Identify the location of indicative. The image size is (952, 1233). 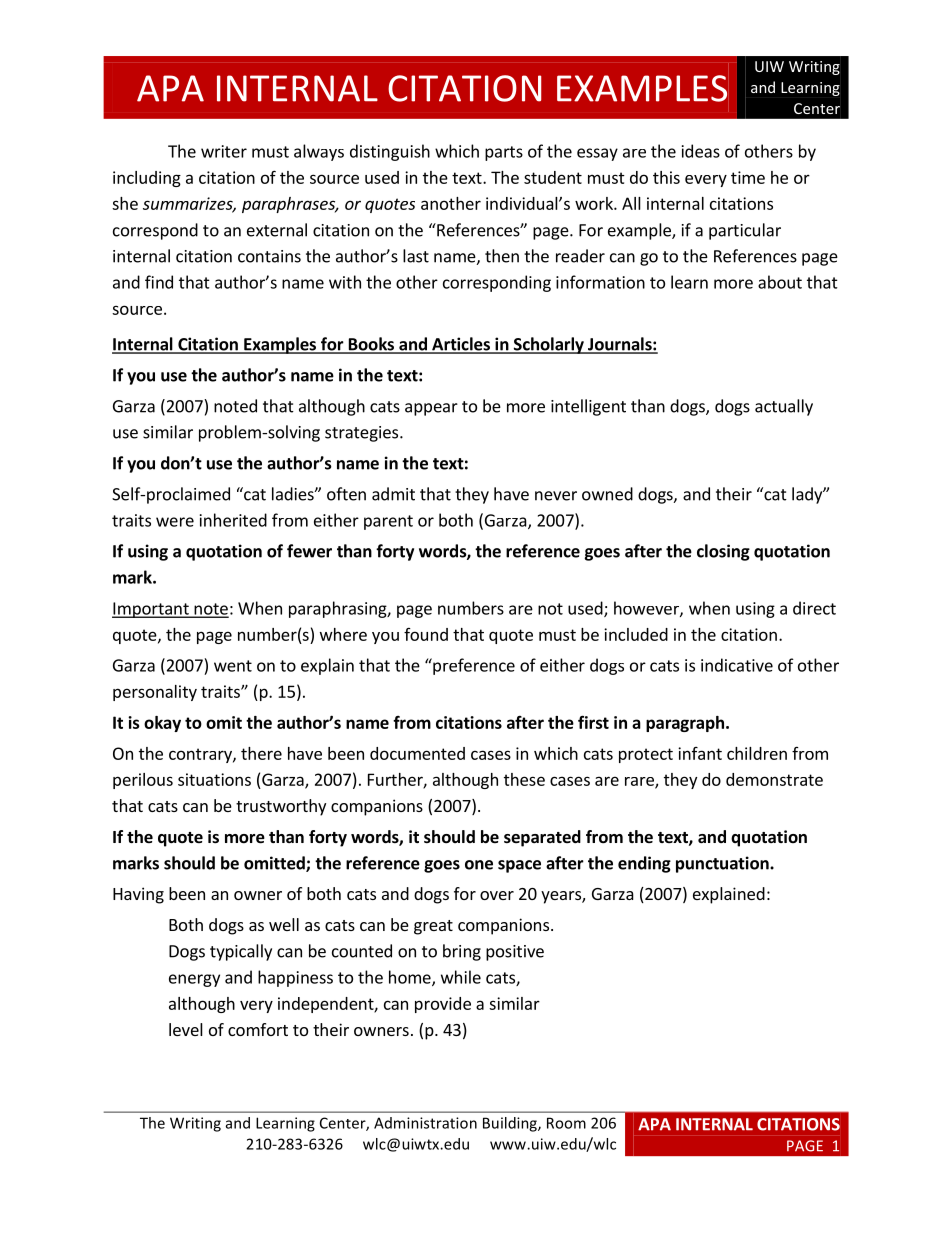
(737, 665).
